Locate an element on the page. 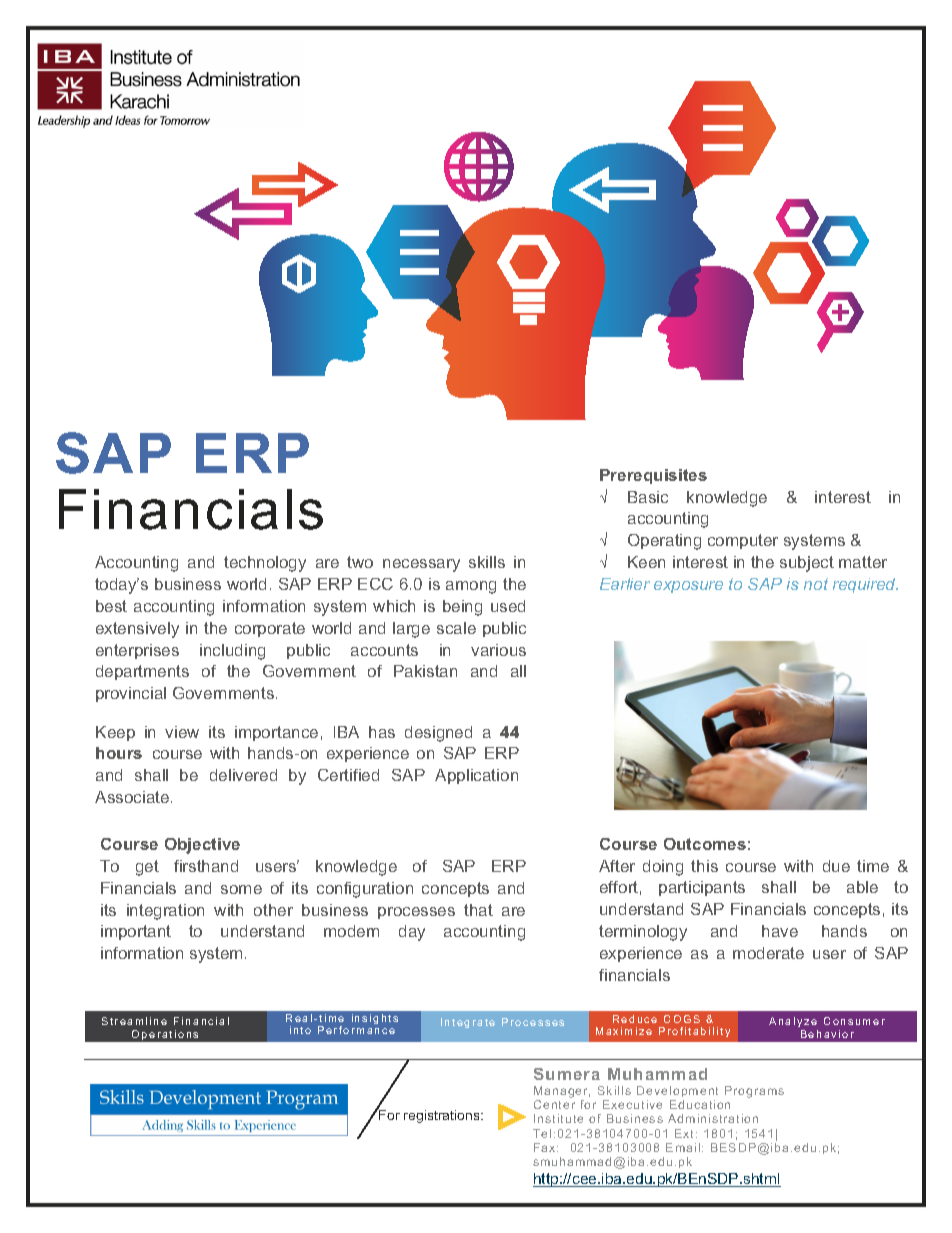 Image resolution: width=952 pixels, height=1233 pixels. computer is located at coordinates (743, 541).
